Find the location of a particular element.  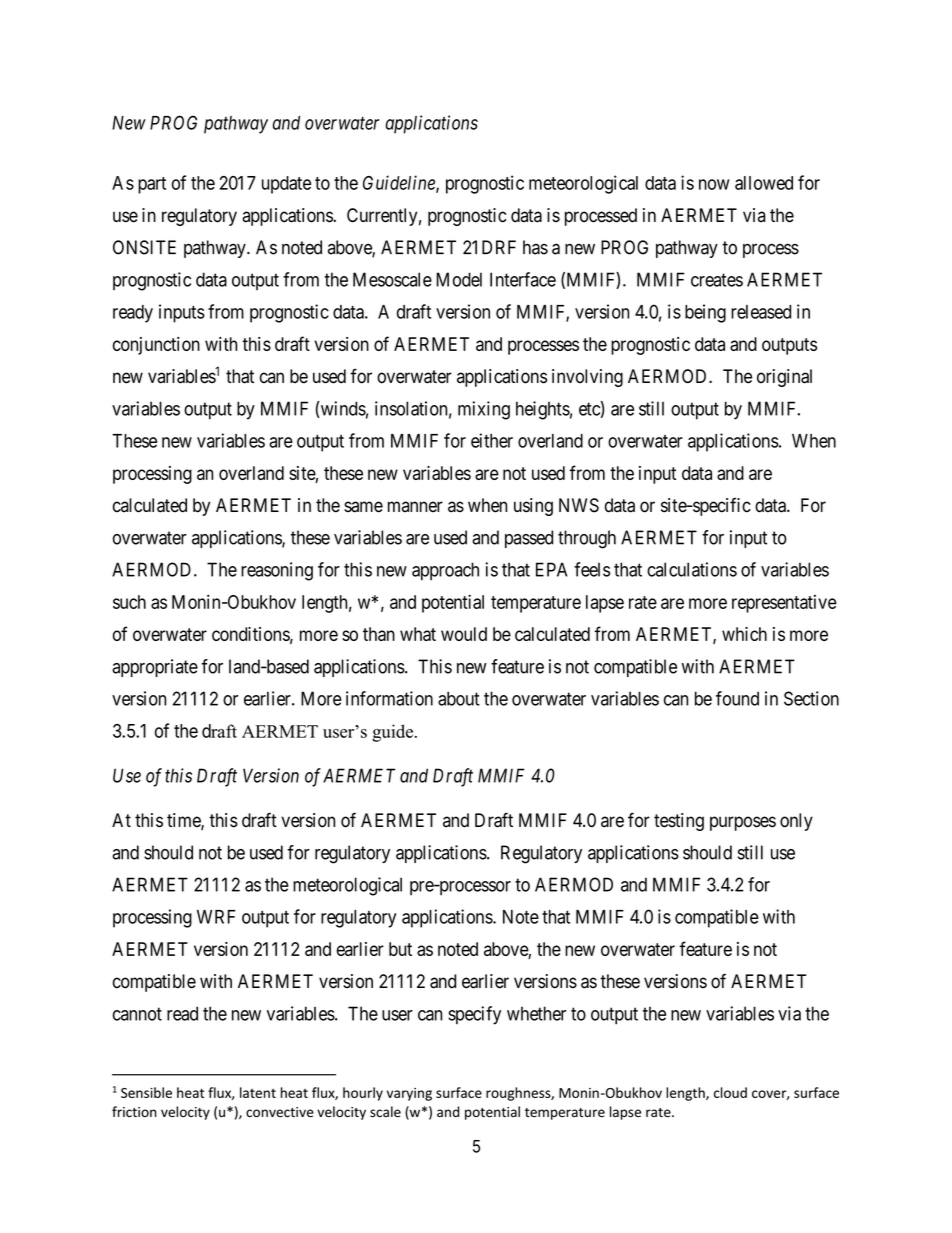

part is located at coordinates (152, 185).
